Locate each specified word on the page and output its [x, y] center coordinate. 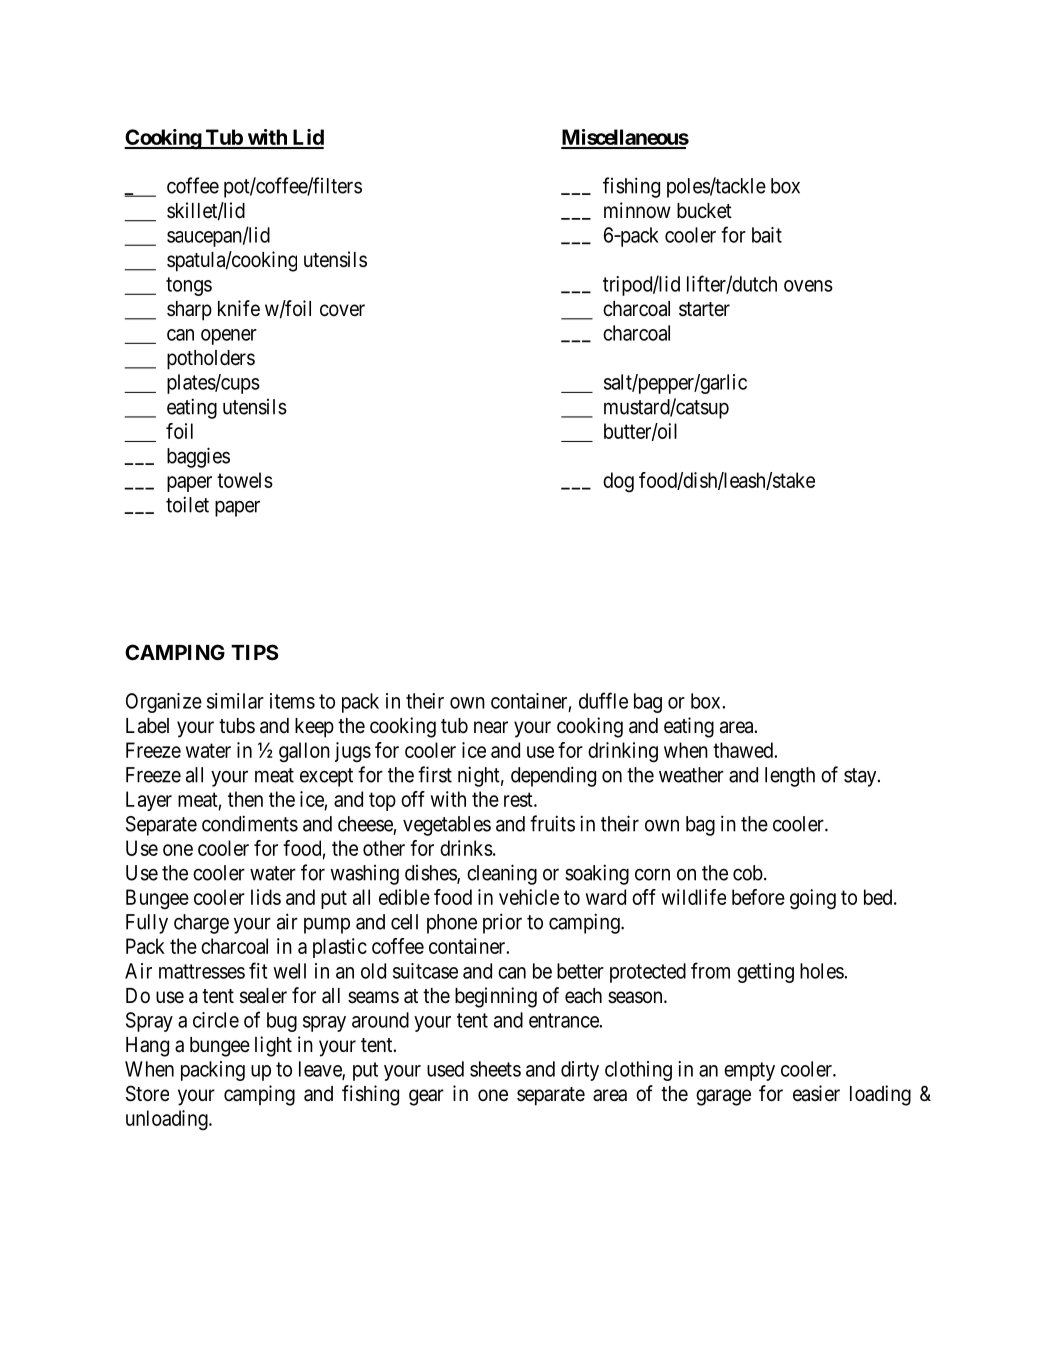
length [790, 777]
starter [704, 309]
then [245, 799]
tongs [189, 286]
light [273, 1046]
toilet [187, 504]
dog [618, 482]
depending [553, 776]
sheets [495, 1069]
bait [767, 235]
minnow [637, 210]
